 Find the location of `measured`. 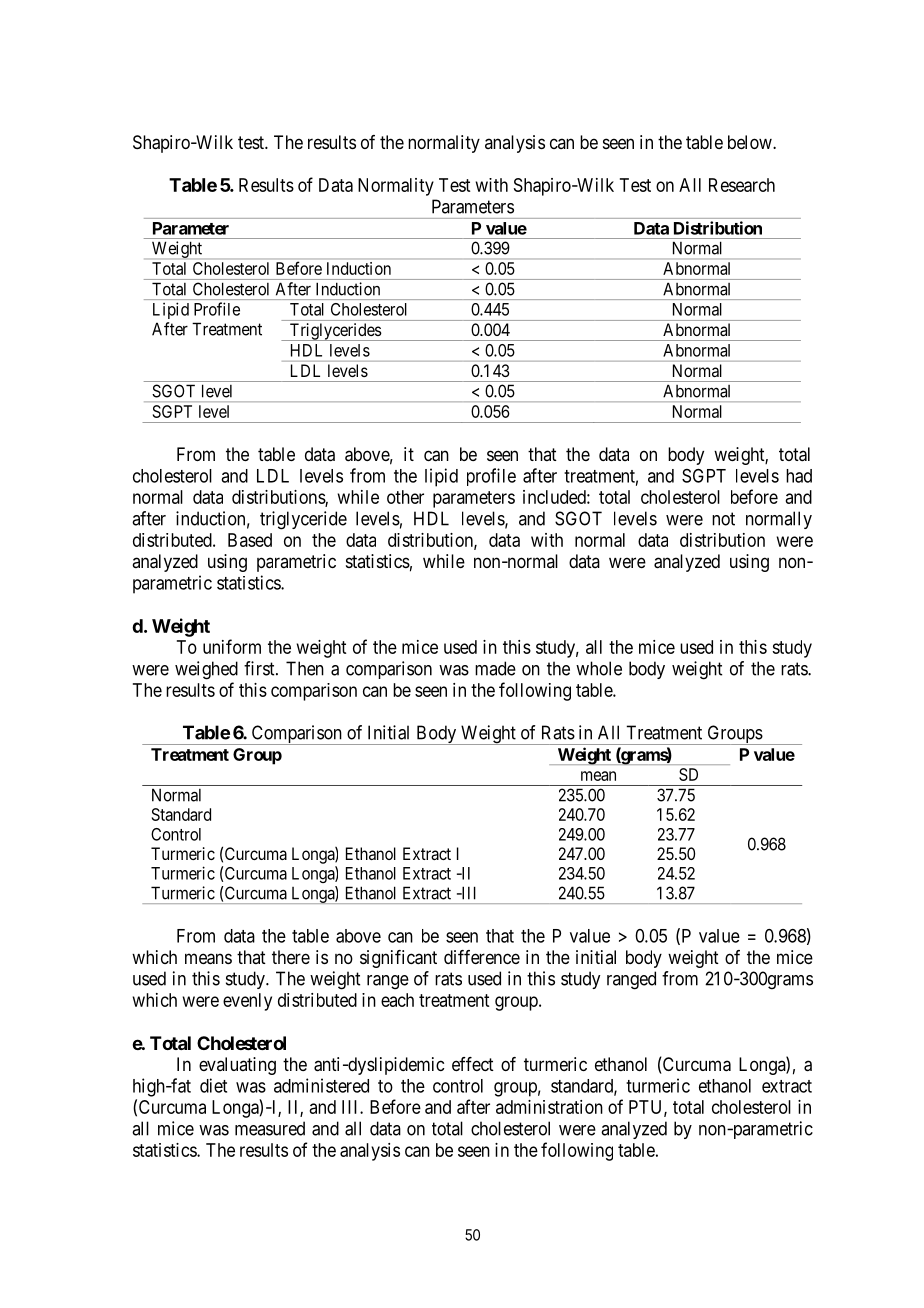

measured is located at coordinates (270, 1128).
